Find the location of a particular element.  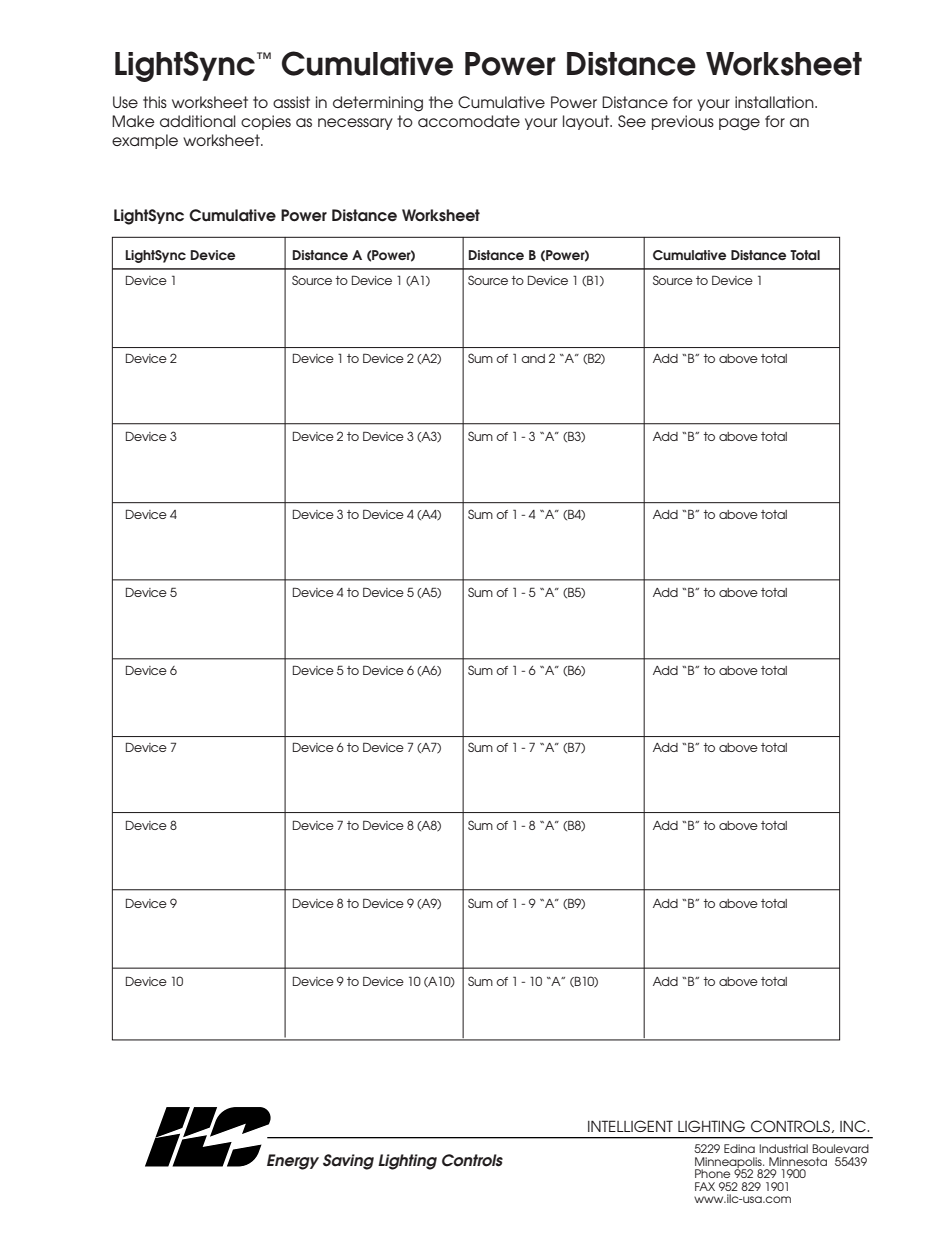

accomodate is located at coordinates (469, 121).
